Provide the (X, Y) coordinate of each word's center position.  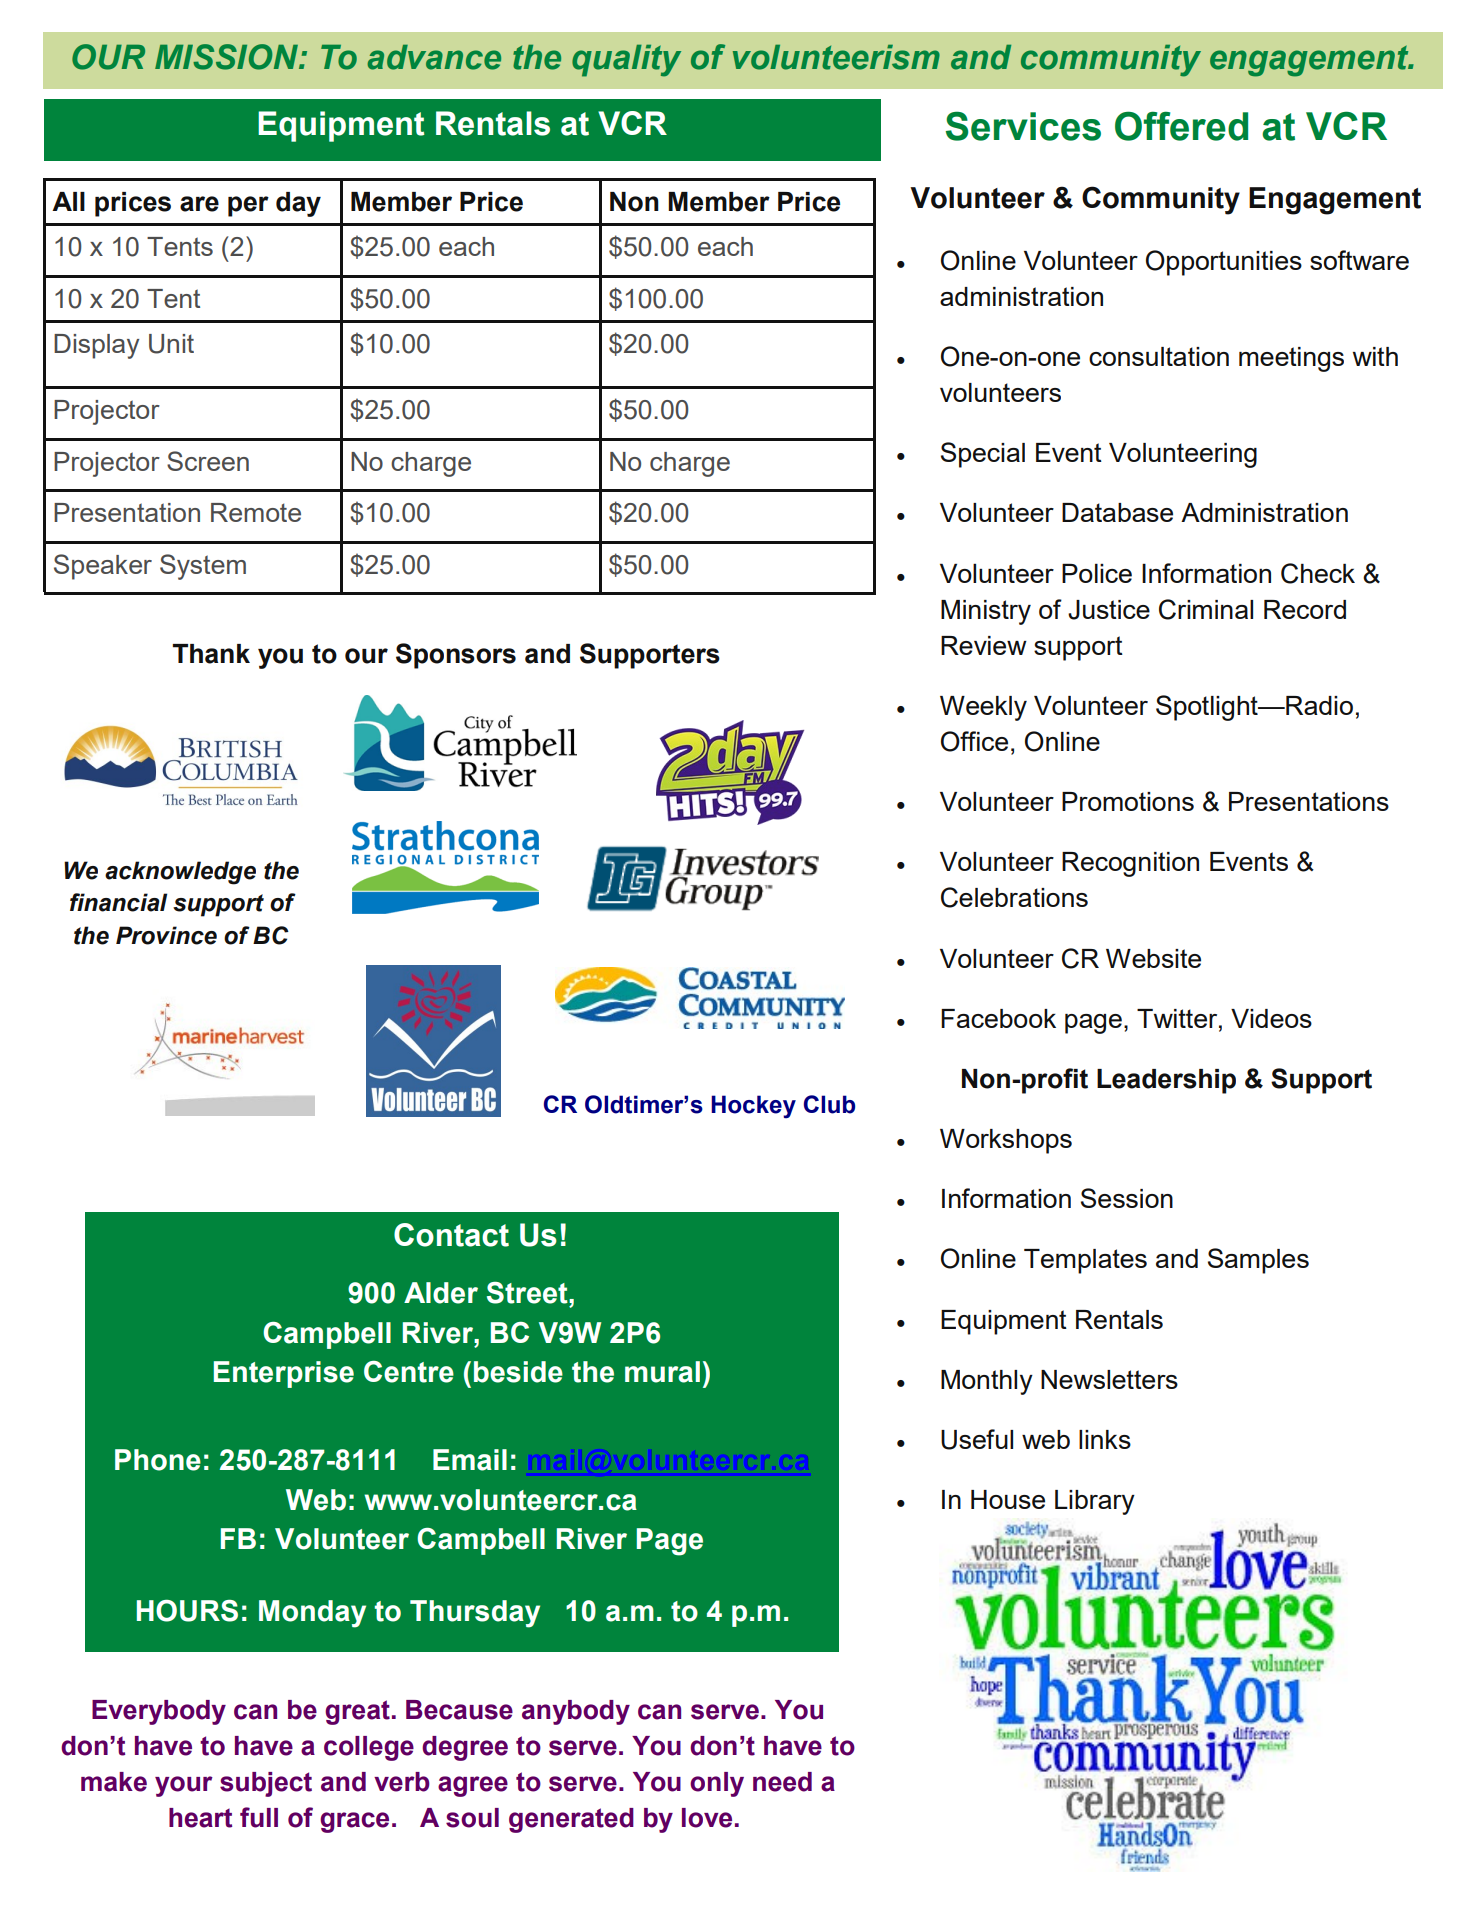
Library (1095, 1502)
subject (266, 1784)
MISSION (227, 57)
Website (1153, 958)
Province (166, 935)
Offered (1181, 126)
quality (626, 61)
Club (829, 1104)
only (717, 1784)
